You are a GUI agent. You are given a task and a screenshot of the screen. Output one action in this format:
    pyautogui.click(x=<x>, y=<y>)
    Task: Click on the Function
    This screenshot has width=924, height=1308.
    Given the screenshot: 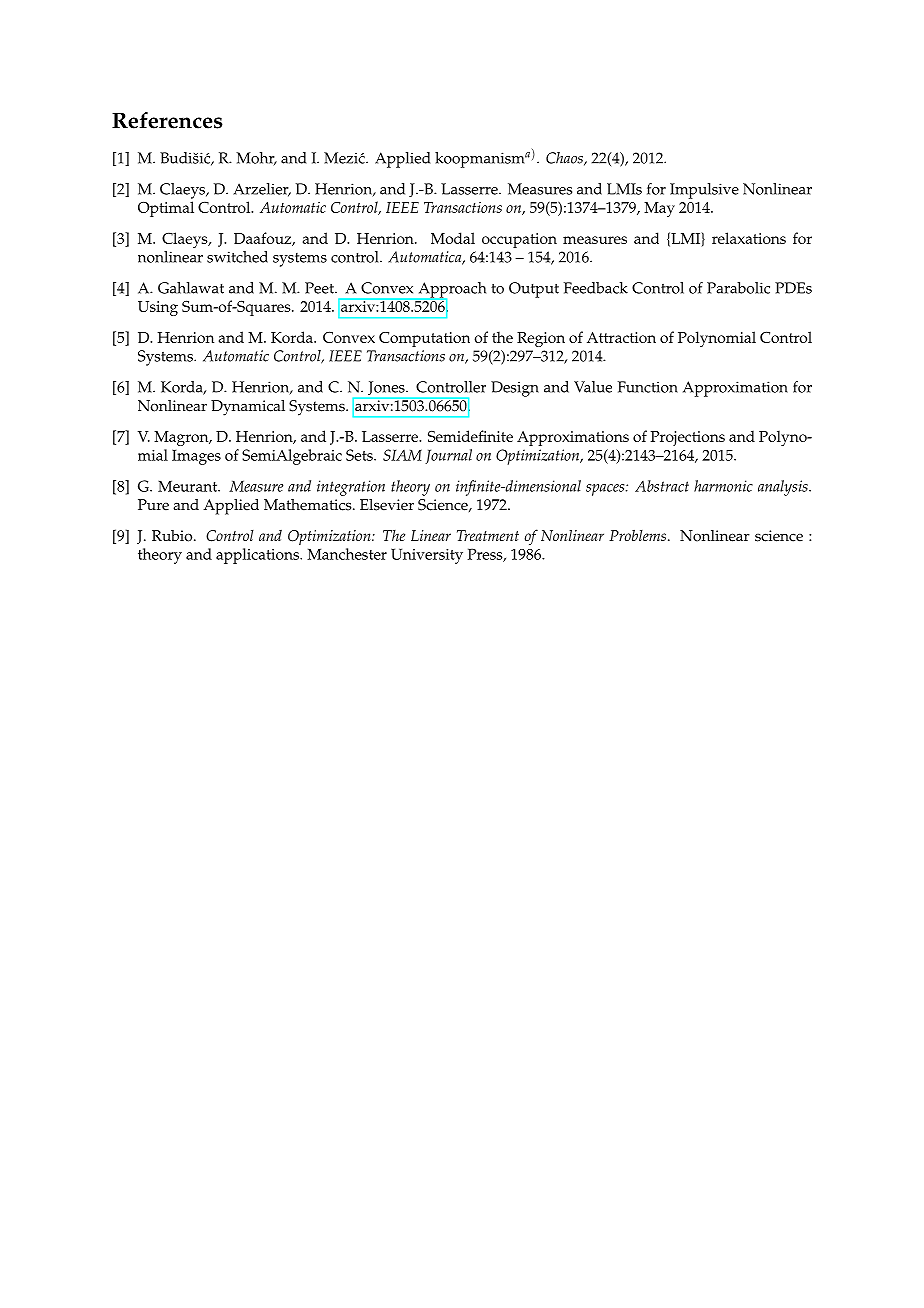 What is the action you would take?
    pyautogui.click(x=648, y=387)
